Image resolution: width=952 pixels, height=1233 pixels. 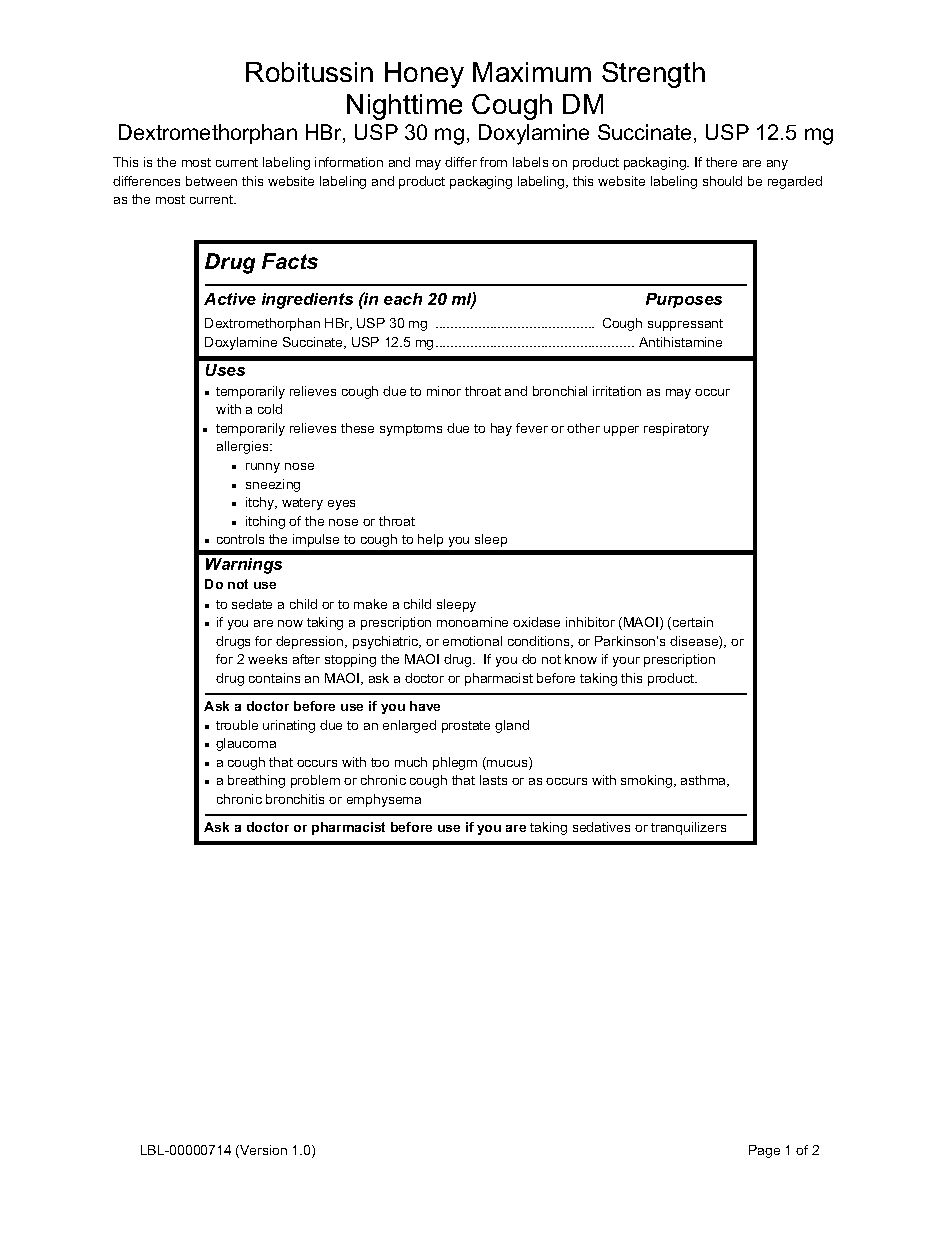 What do you see at coordinates (262, 1151) in the screenshot?
I see `Version` at bounding box center [262, 1151].
